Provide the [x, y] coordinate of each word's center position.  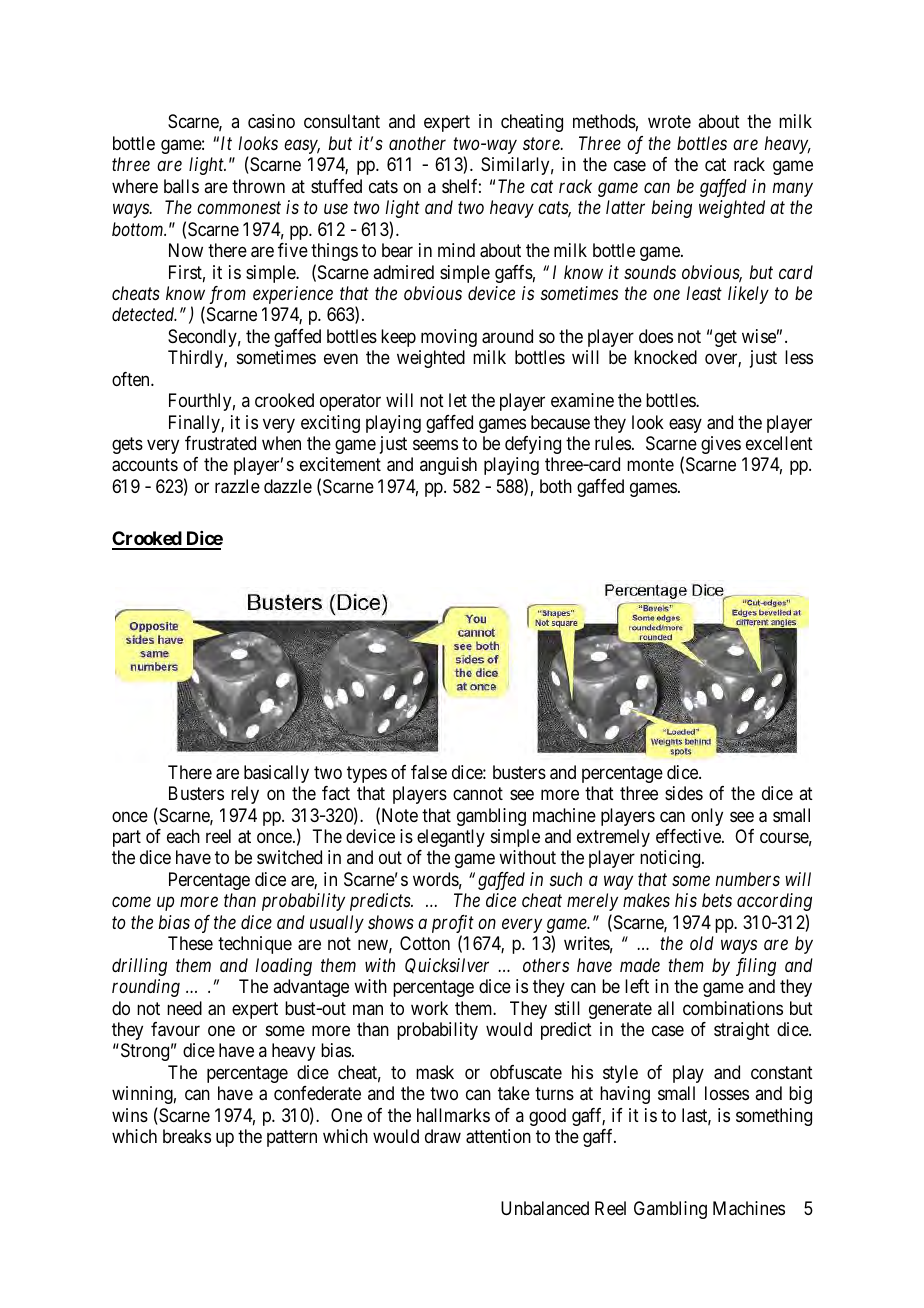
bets [717, 900]
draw [443, 1136]
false [429, 772]
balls [181, 186]
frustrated [220, 443]
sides [684, 793]
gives [721, 445]
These [190, 943]
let [458, 400]
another [417, 143]
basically [276, 774]
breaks [187, 1136]
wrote [669, 122]
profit [453, 925]
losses [727, 1093]
